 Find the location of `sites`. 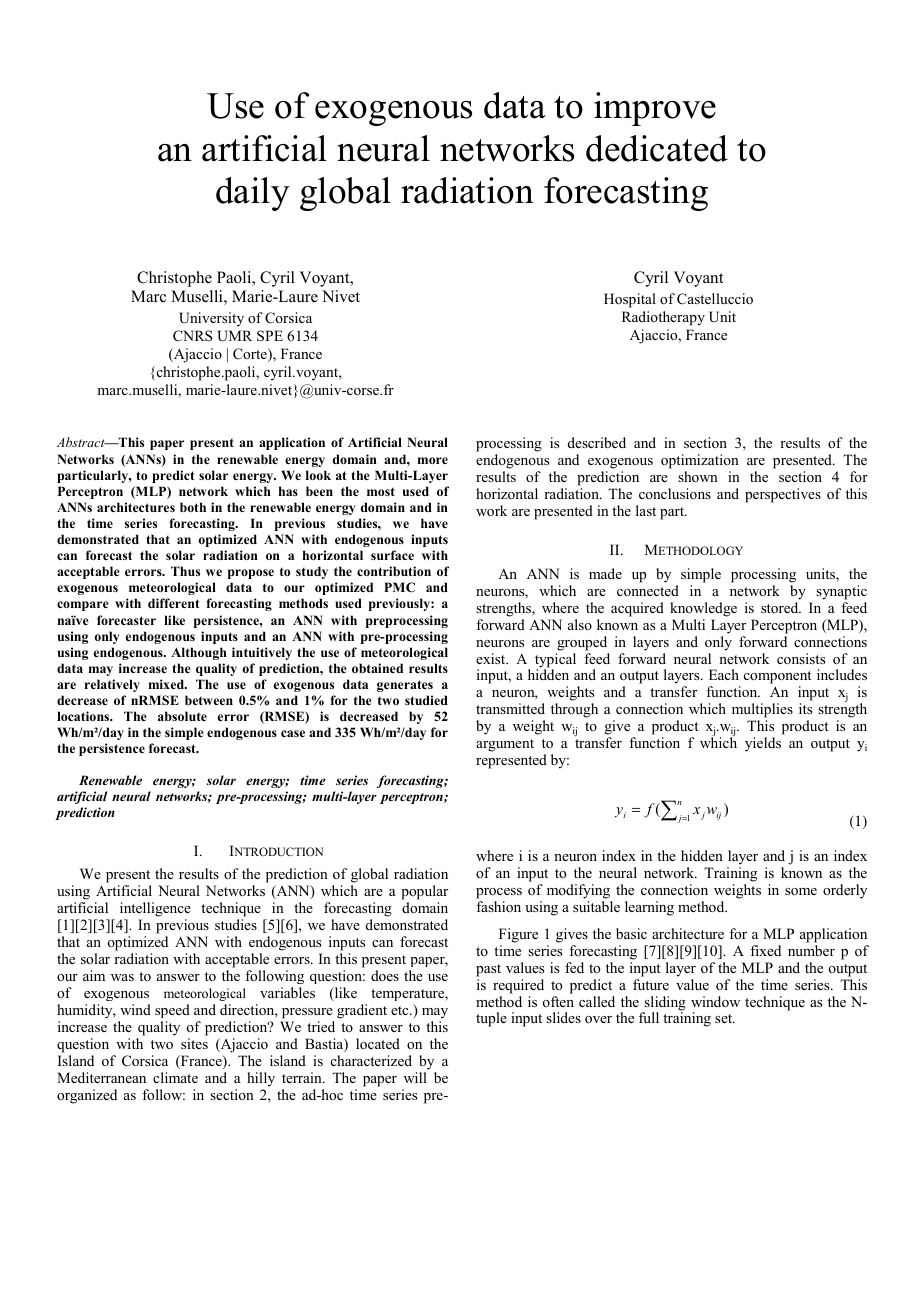

sites is located at coordinates (194, 1043).
